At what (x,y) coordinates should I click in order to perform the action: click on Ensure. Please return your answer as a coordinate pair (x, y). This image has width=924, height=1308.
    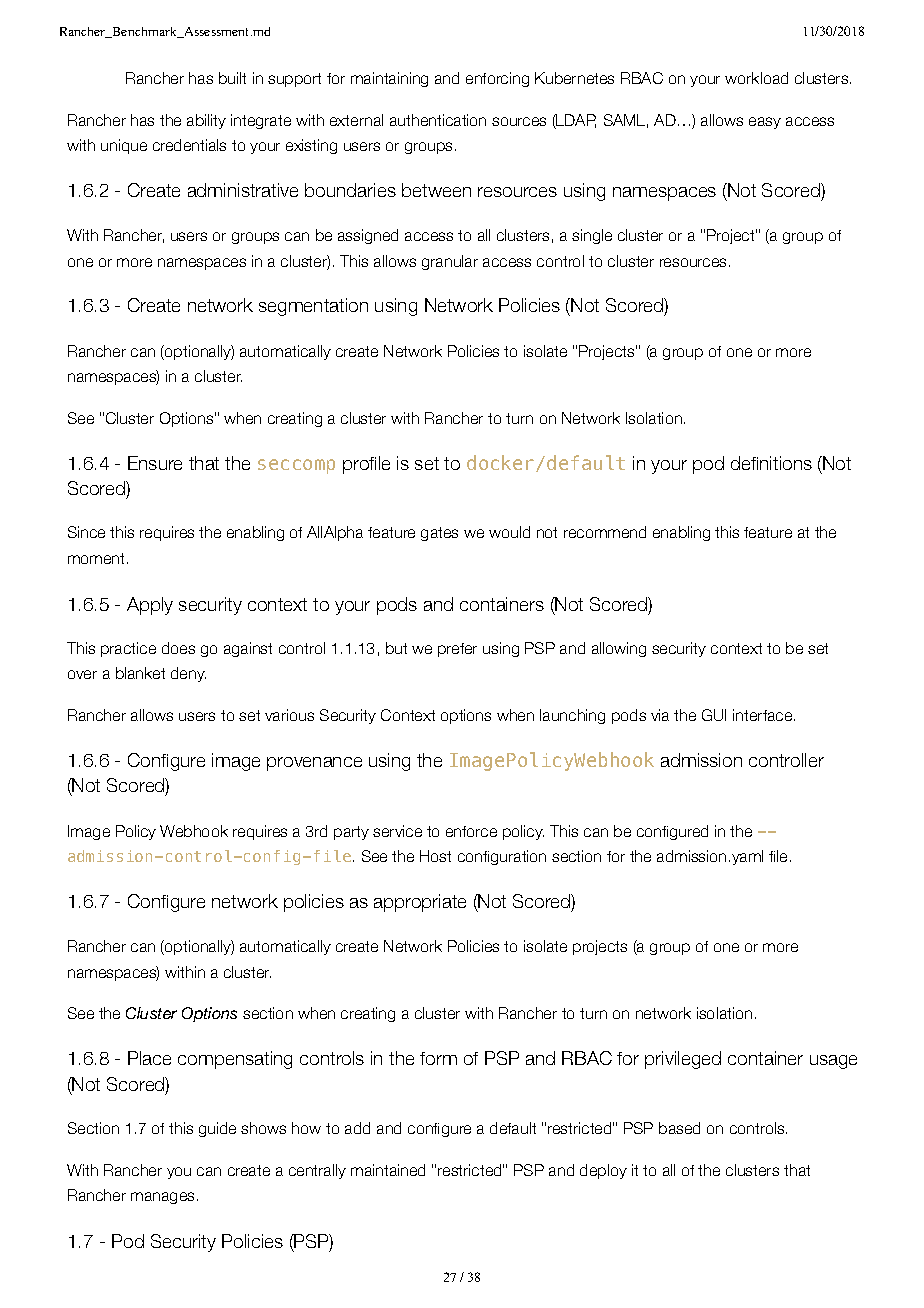
    Looking at the image, I should click on (155, 463).
